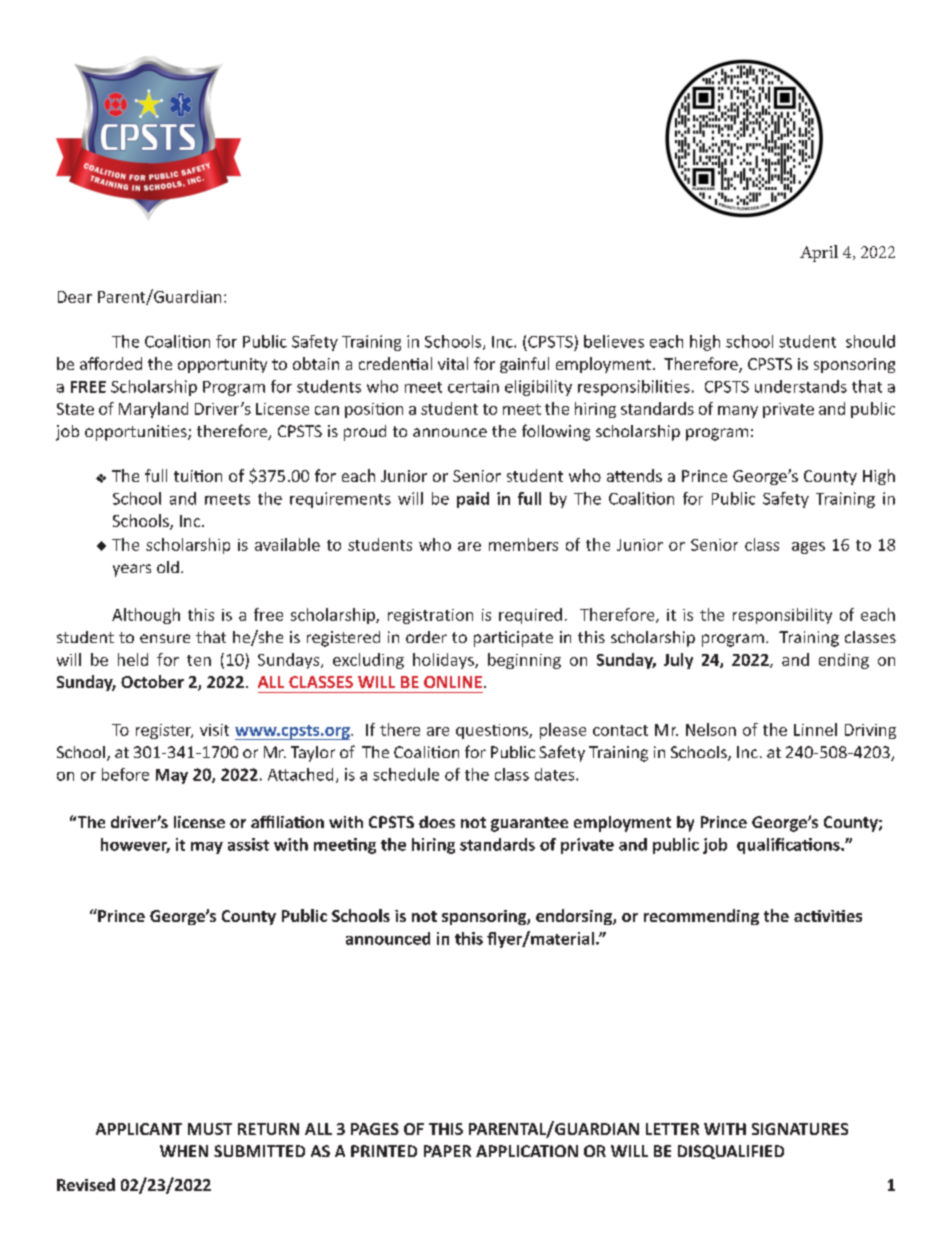 This page has width=952, height=1233. Describe the element at coordinates (493, 731) in the page. I see `questions` at that location.
